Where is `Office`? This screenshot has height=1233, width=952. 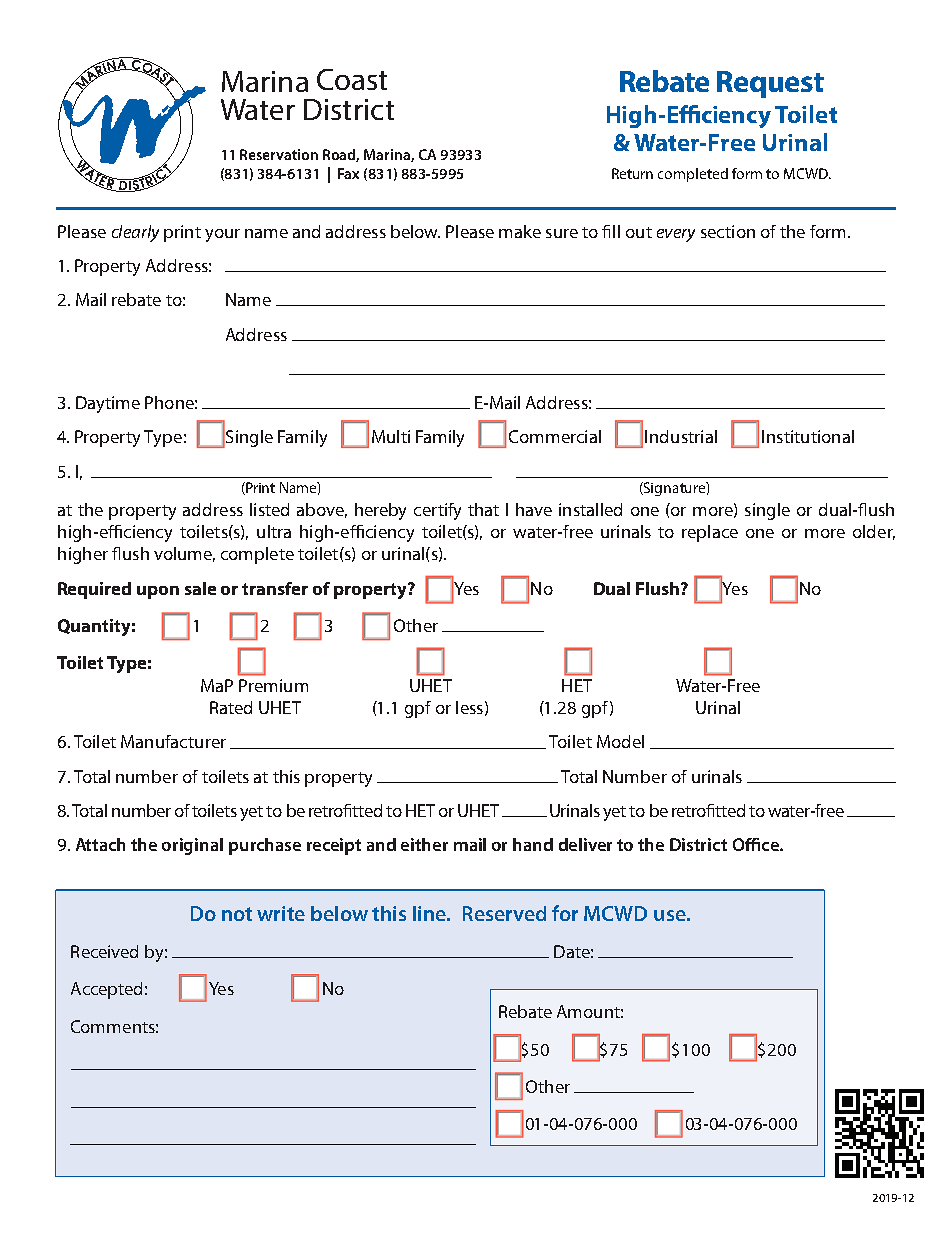 Office is located at coordinates (757, 844).
